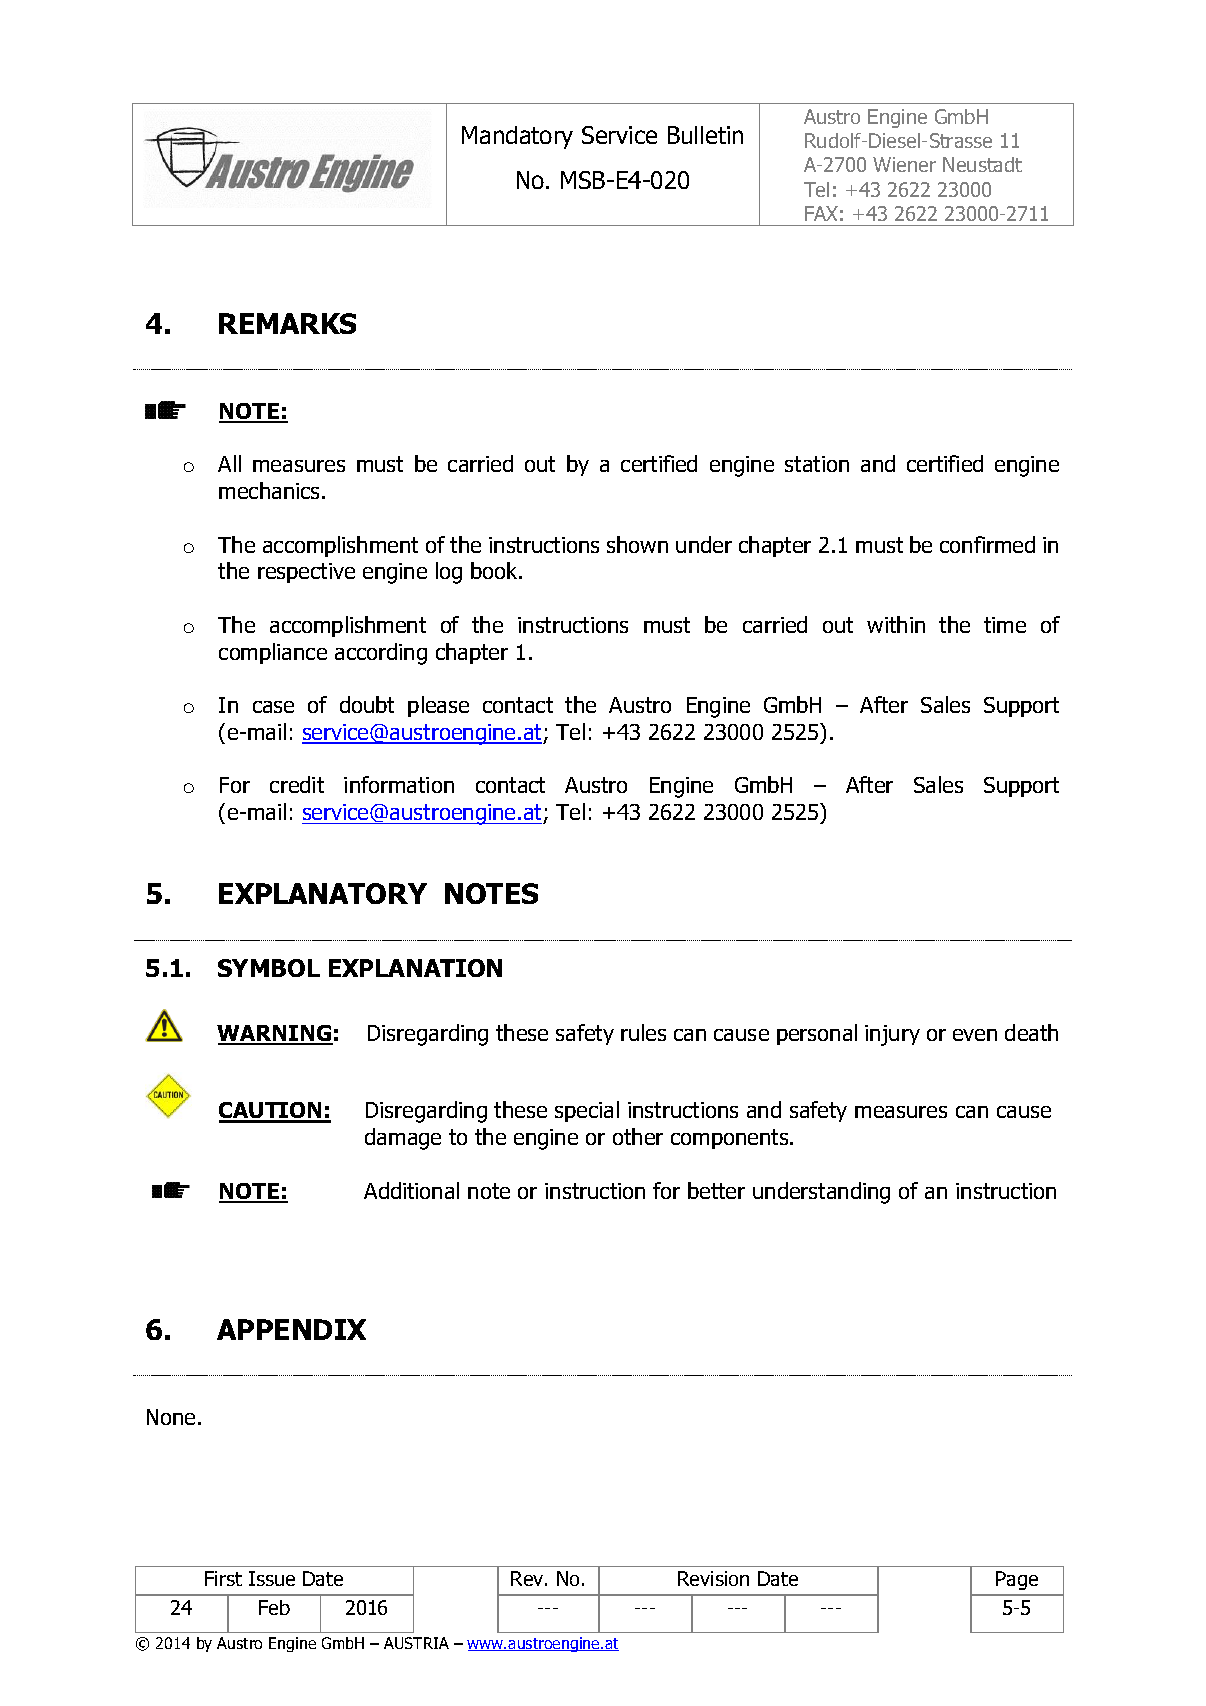  Describe the element at coordinates (713, 1578) in the screenshot. I see `Revision` at that location.
